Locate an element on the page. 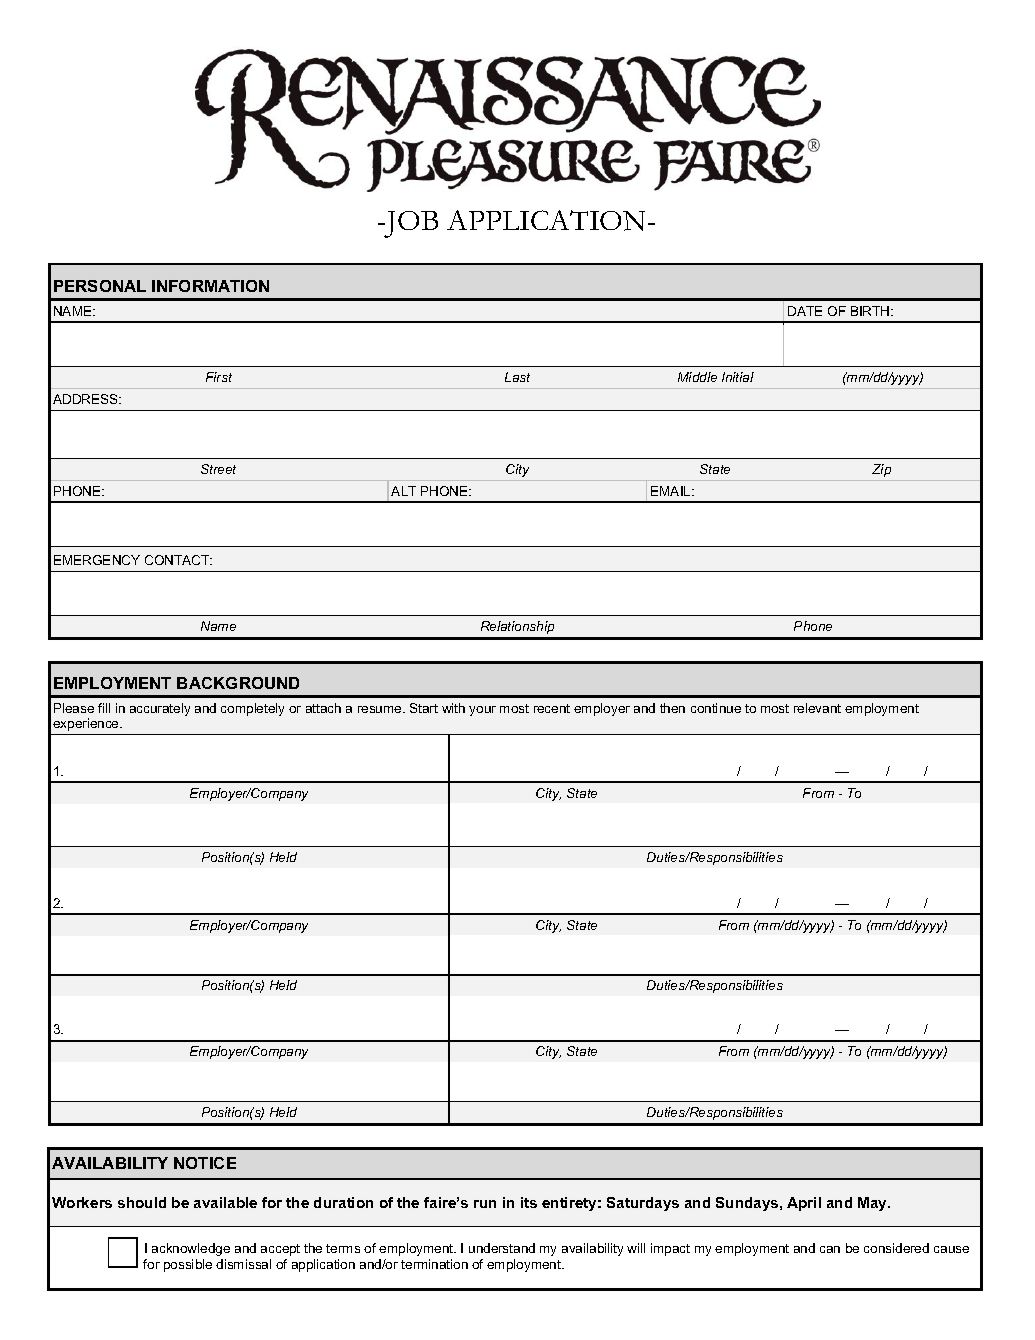 This page has width=1035, height=1340. ALT is located at coordinates (403, 491).
